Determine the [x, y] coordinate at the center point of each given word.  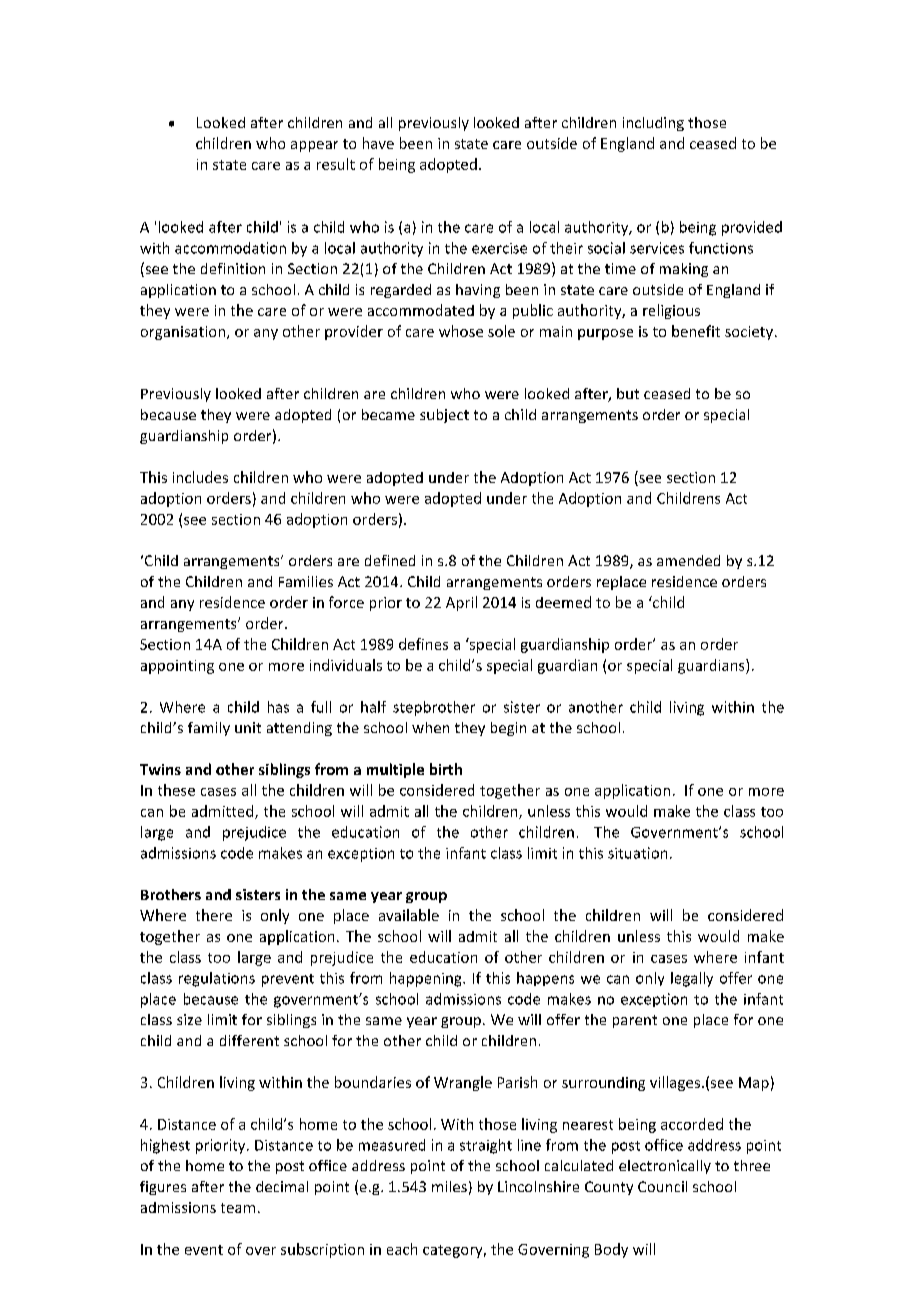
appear [314, 146]
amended [688, 560]
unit [248, 727]
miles [449, 1186]
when [430, 727]
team [238, 1208]
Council [662, 1186]
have [378, 143]
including [653, 124]
